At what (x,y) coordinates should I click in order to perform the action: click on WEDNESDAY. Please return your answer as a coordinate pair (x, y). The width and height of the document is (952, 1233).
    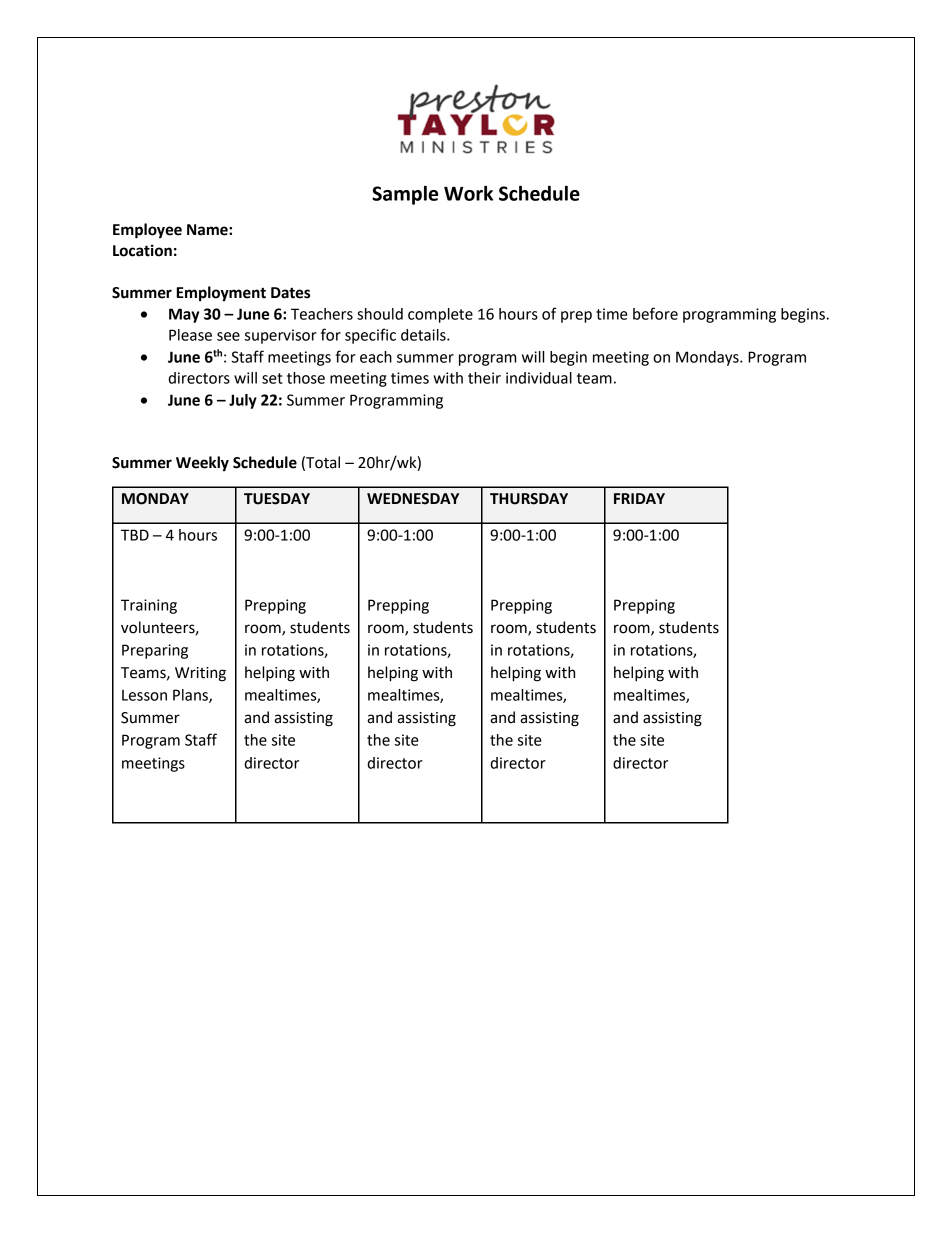
    Looking at the image, I should click on (413, 499).
